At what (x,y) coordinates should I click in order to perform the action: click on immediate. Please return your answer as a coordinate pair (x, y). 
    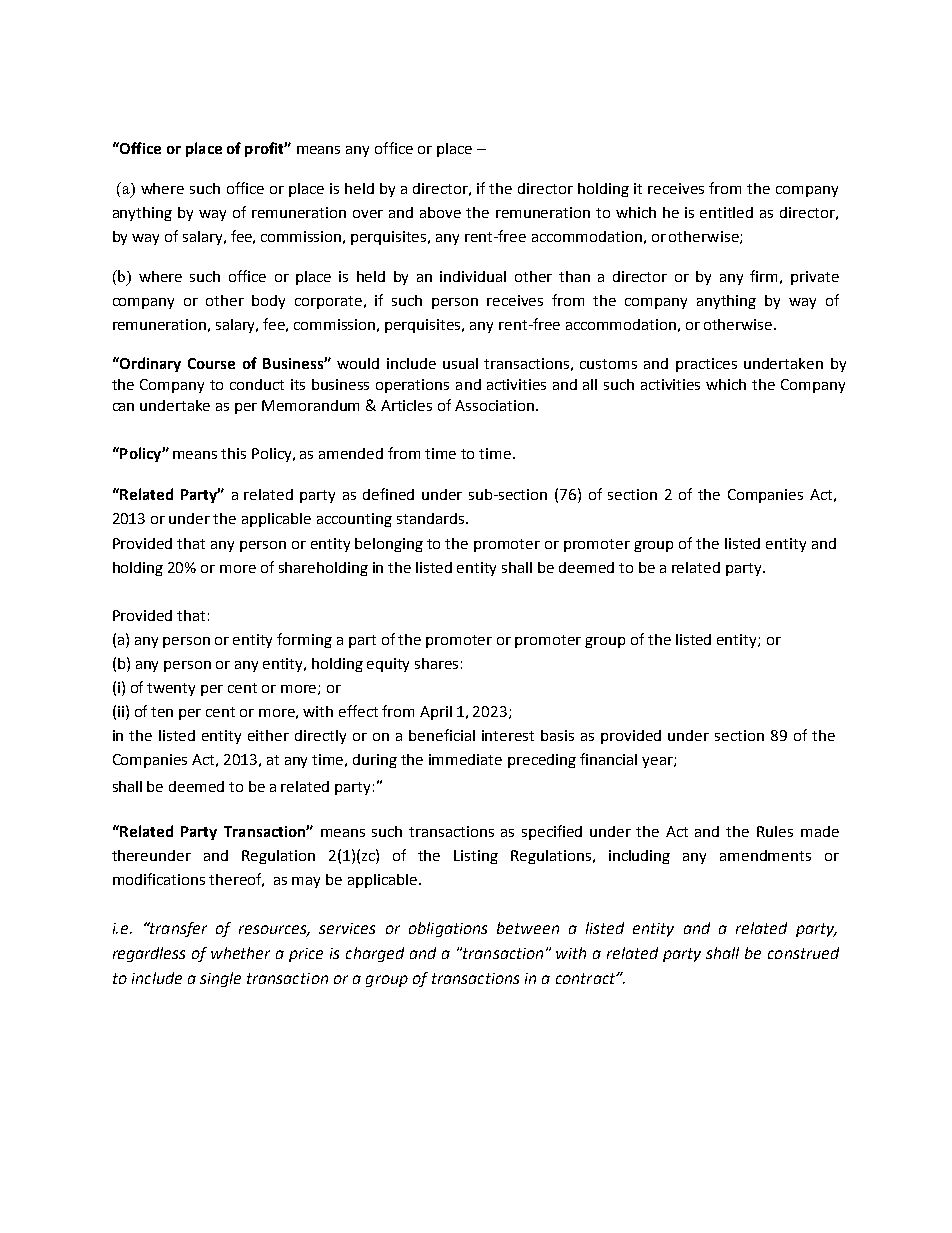
    Looking at the image, I should click on (465, 759).
